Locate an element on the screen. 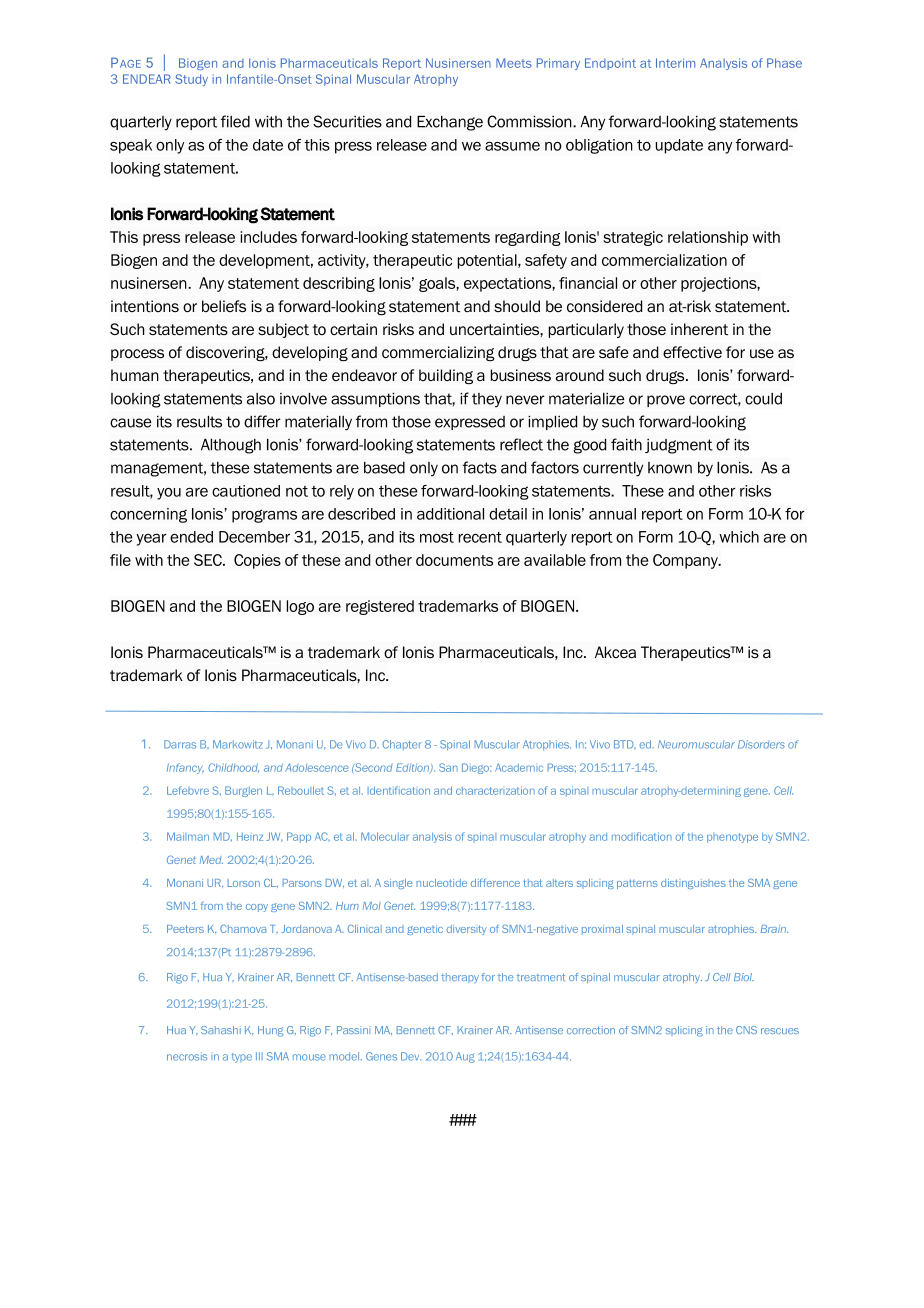 This screenshot has height=1308, width=924. Lefebvre is located at coordinates (188, 790).
